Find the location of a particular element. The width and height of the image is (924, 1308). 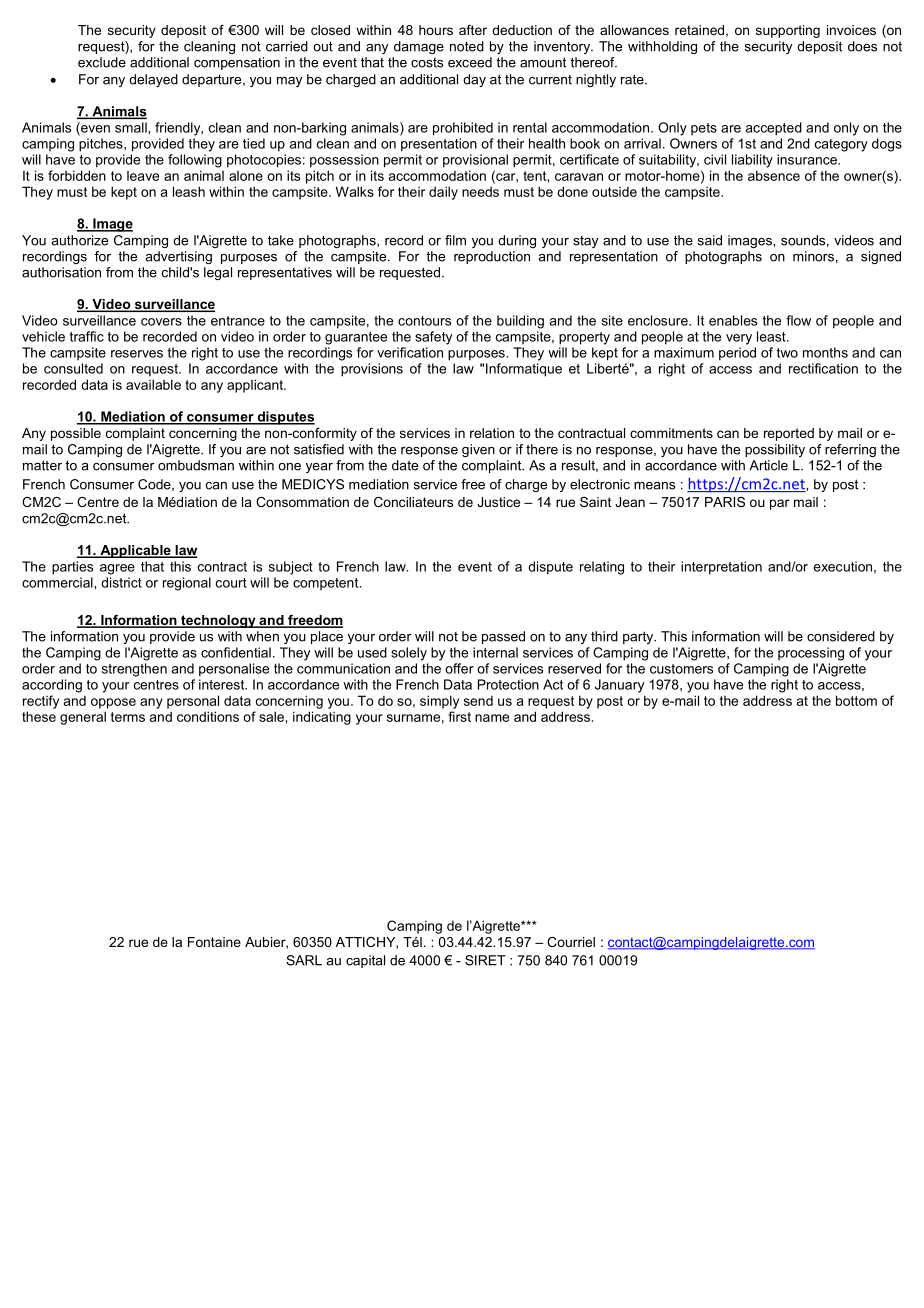

minors is located at coordinates (813, 256).
